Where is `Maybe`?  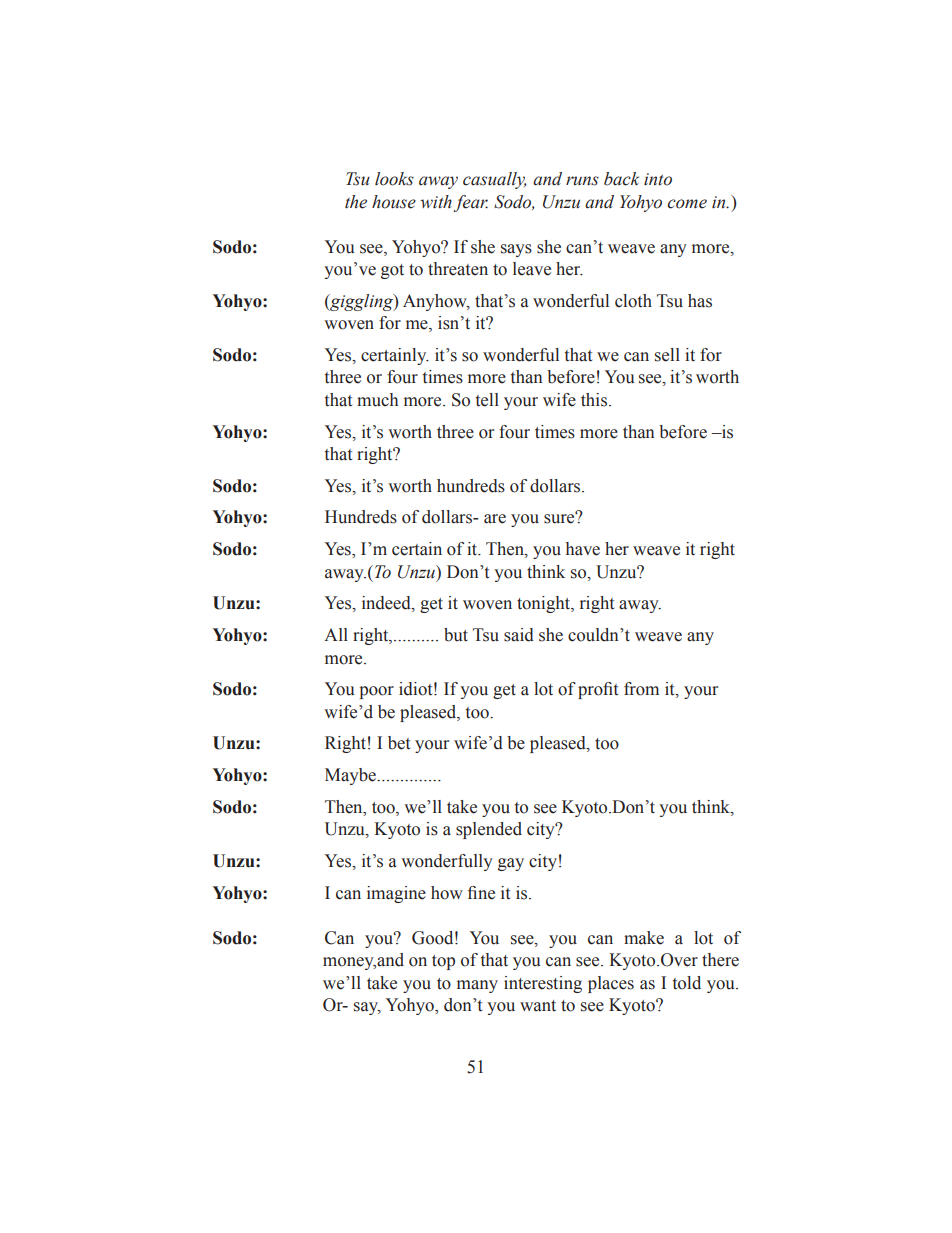
Maybe is located at coordinates (351, 776).
